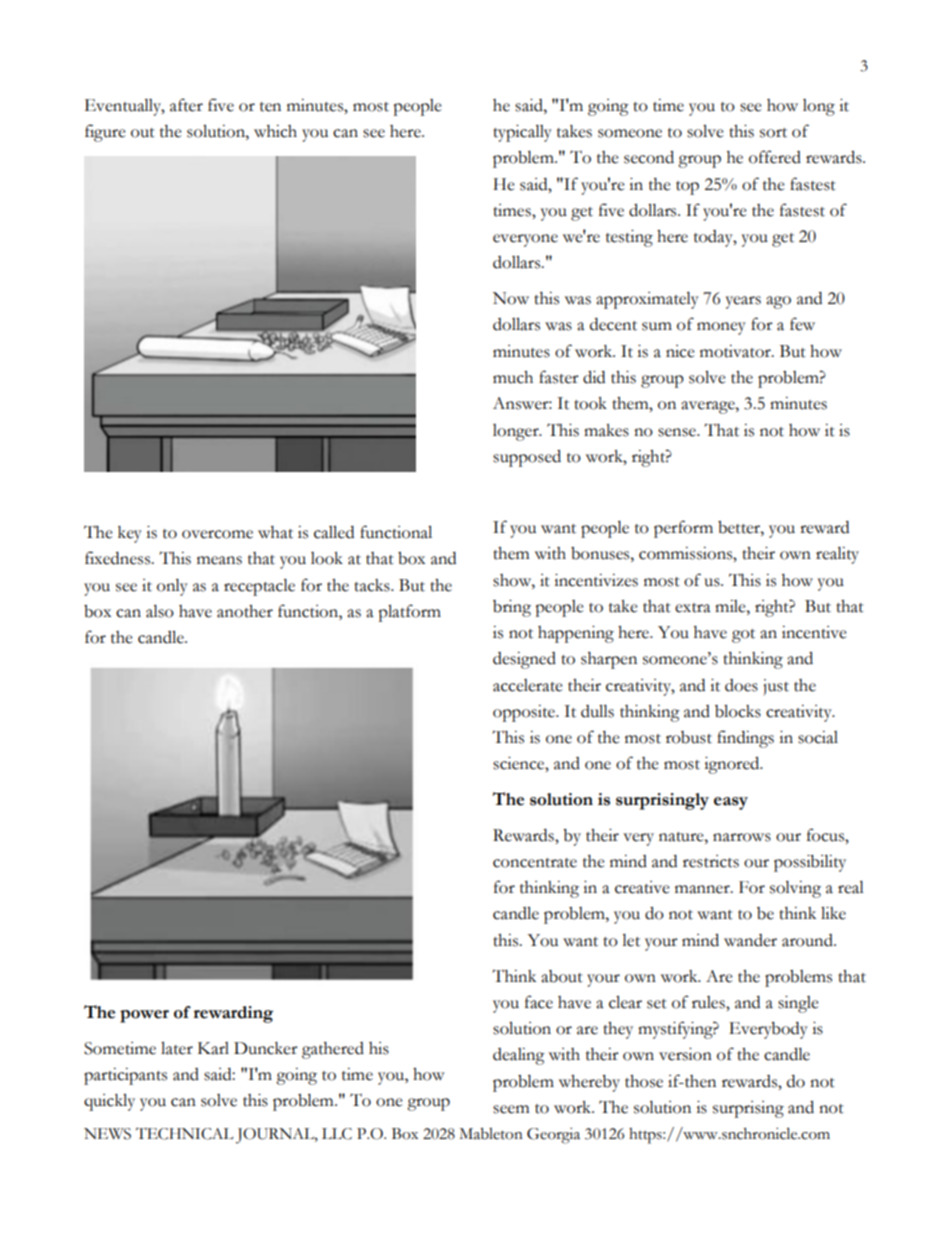 The width and height of the document is (952, 1233). Describe the element at coordinates (186, 105) in the document. I see `after` at that location.
